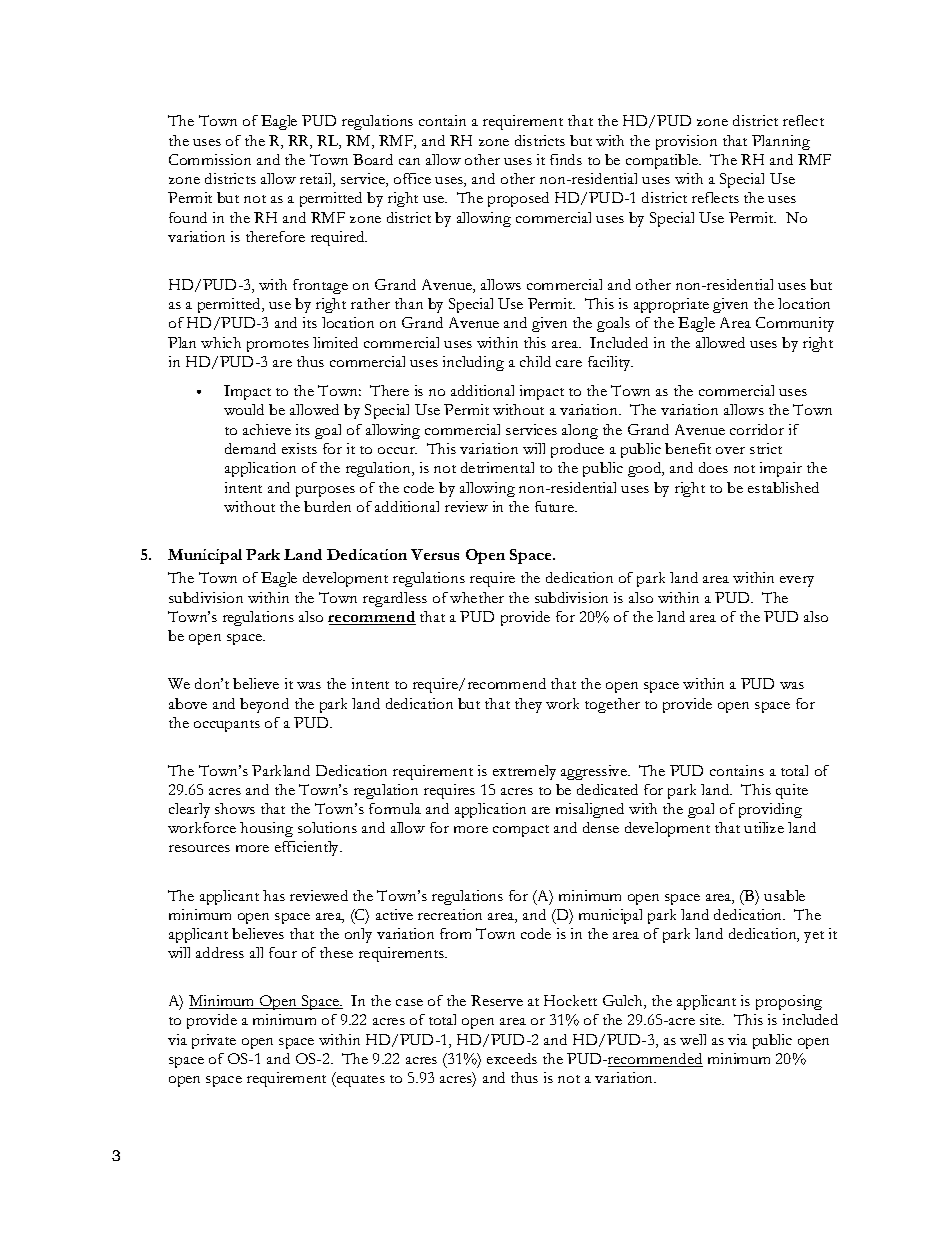  Describe the element at coordinates (244, 409) in the page. I see `would` at that location.
